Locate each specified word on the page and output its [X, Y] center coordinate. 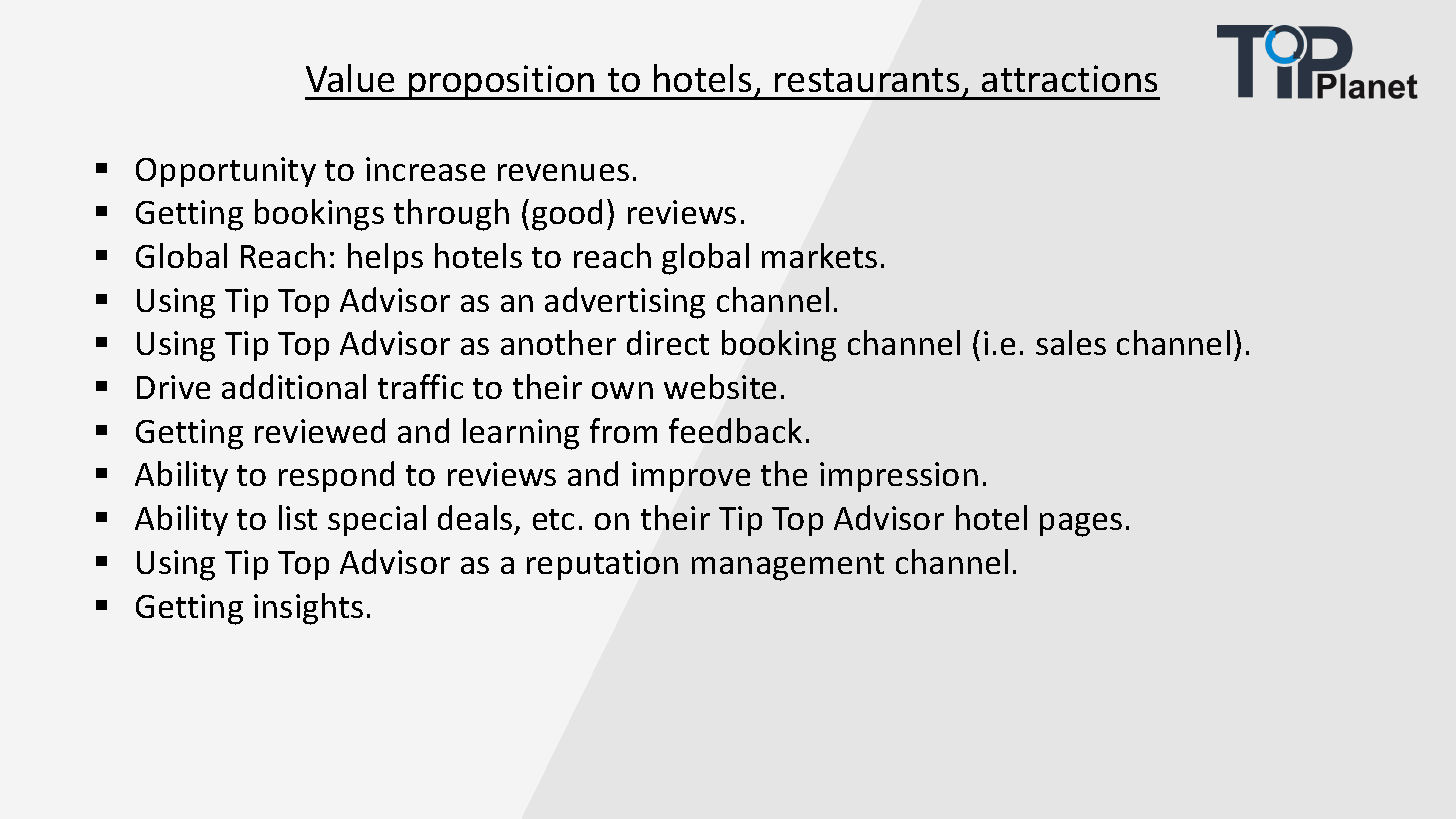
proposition [502, 82]
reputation [602, 565]
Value [350, 78]
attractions [1069, 78]
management [788, 567]
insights [308, 609]
